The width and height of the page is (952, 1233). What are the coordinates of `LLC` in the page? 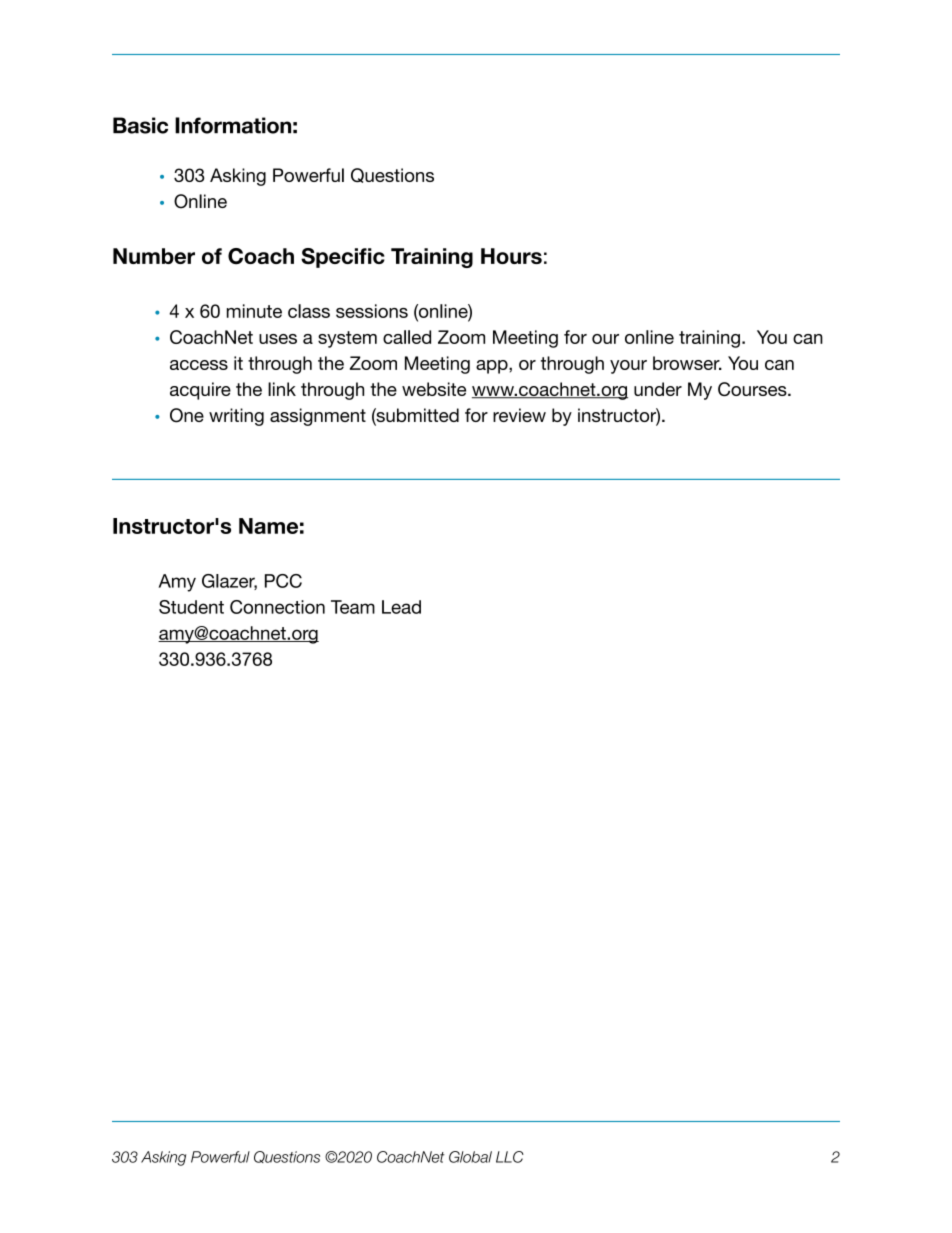 It's located at (510, 1157).
